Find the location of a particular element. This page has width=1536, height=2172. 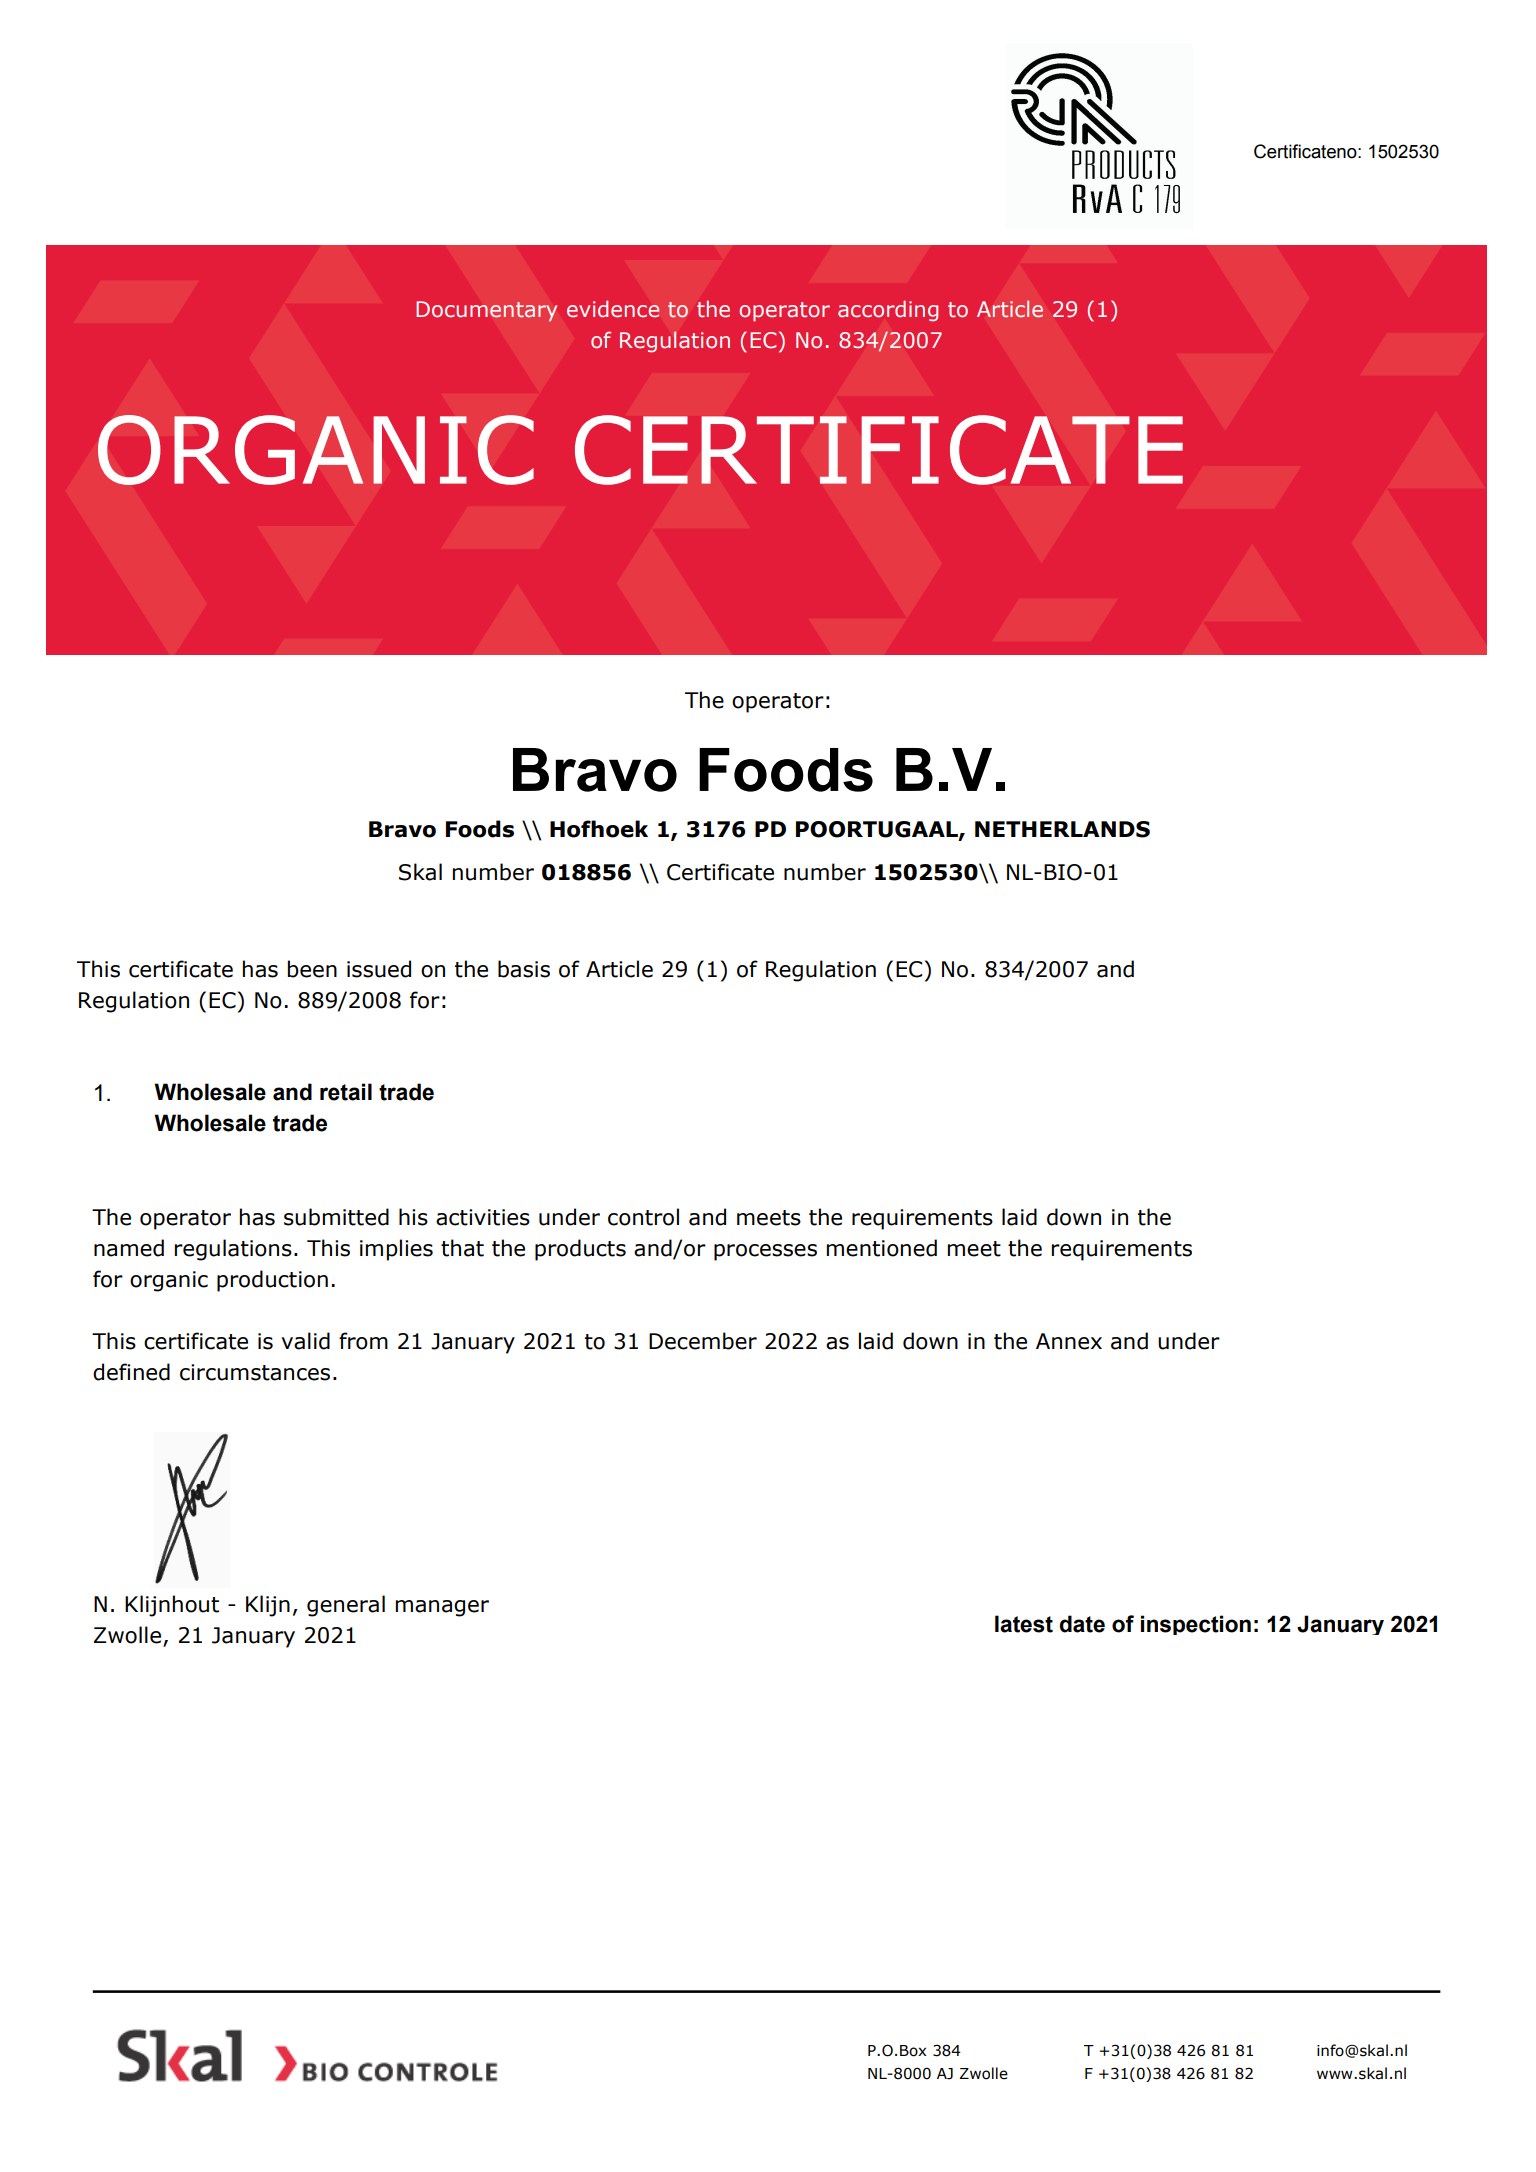

submitted is located at coordinates (336, 1217).
